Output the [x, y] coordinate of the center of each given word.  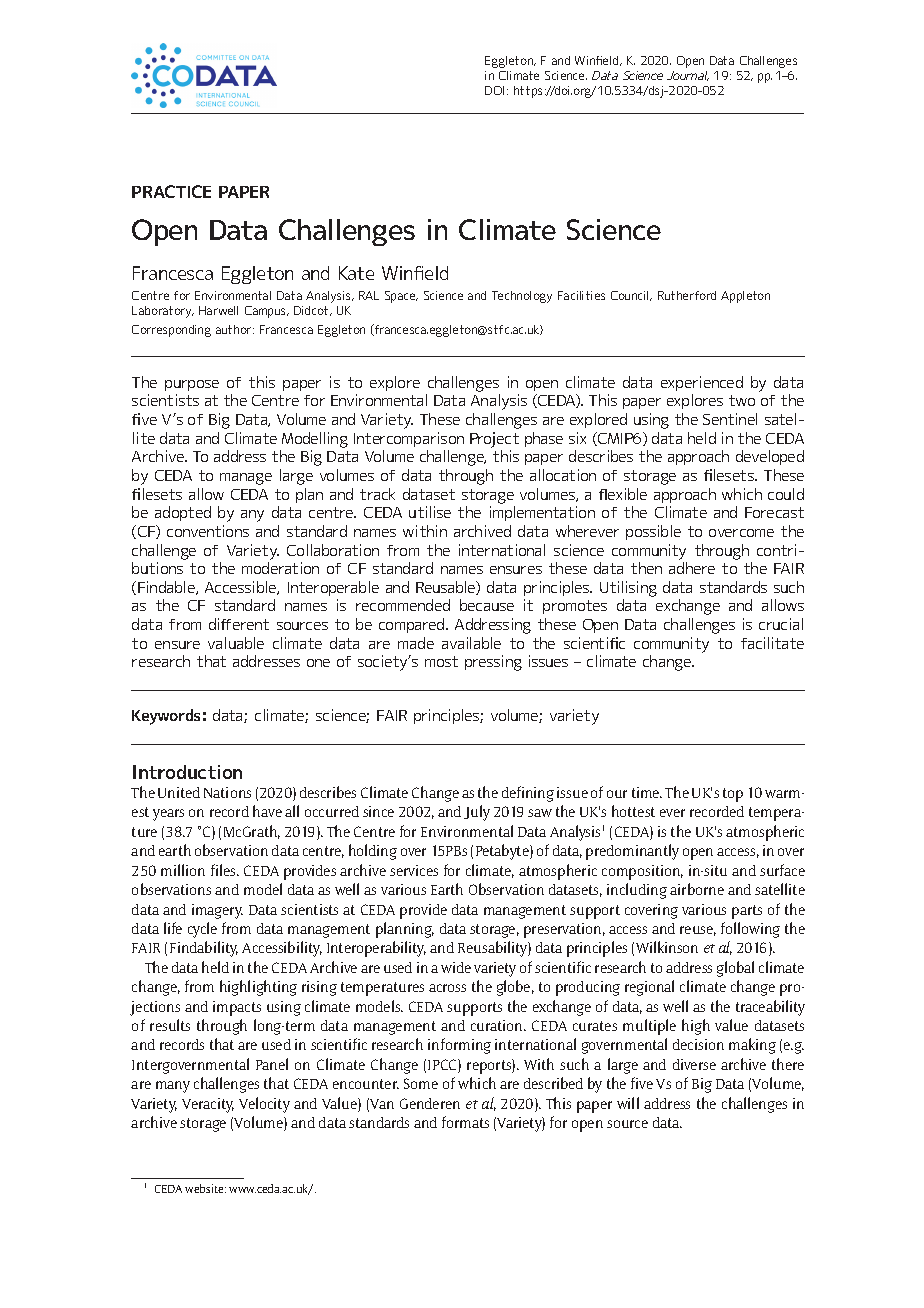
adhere [692, 568]
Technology [522, 297]
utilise [430, 512]
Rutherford [687, 295]
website [205, 1188]
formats [465, 1122]
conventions [208, 531]
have [267, 811]
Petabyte [503, 852]
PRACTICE [171, 191]
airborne [697, 889]
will [628, 1103]
